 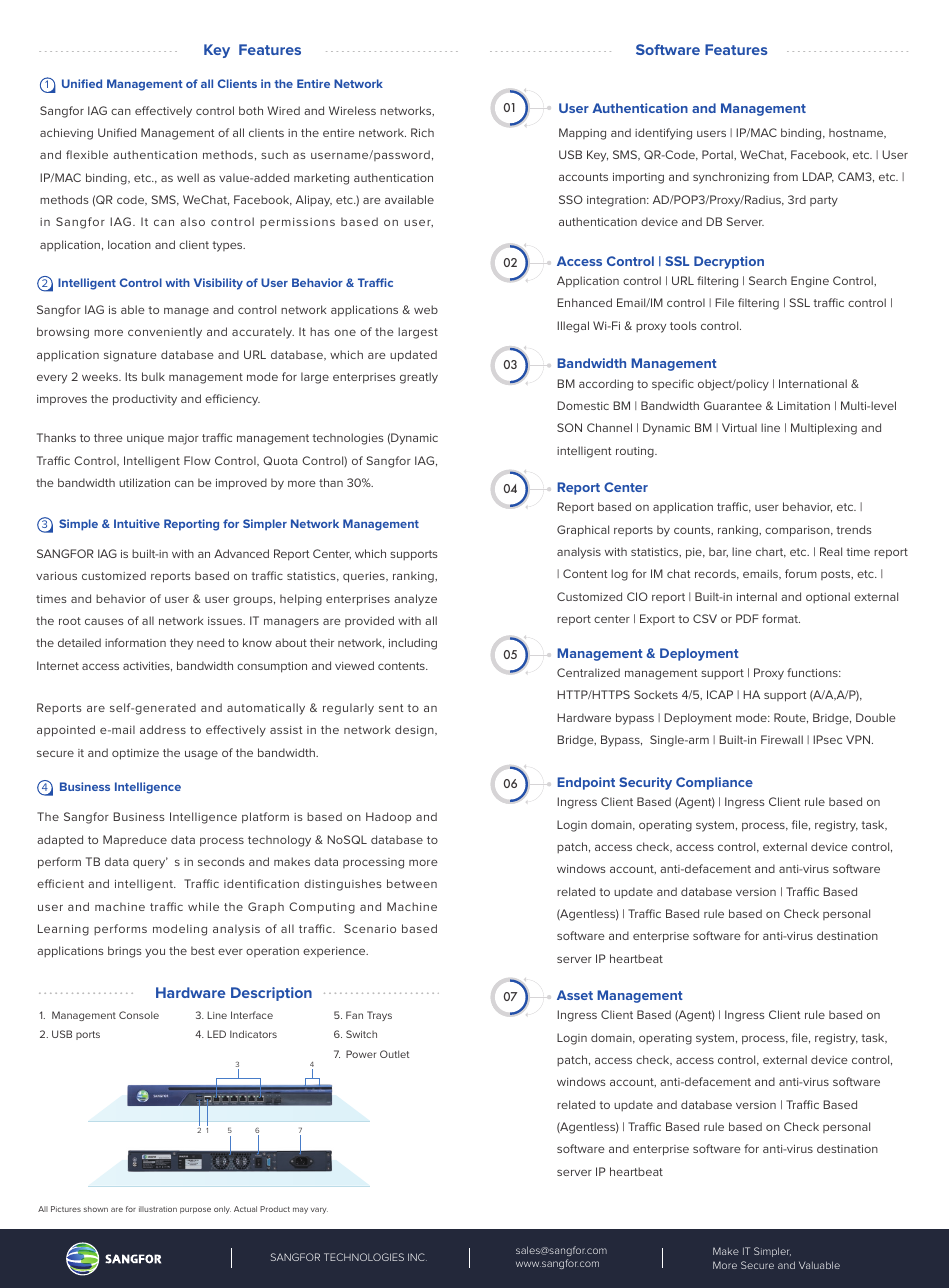 What do you see at coordinates (135, 840) in the screenshot?
I see `Mapreduce` at bounding box center [135, 840].
